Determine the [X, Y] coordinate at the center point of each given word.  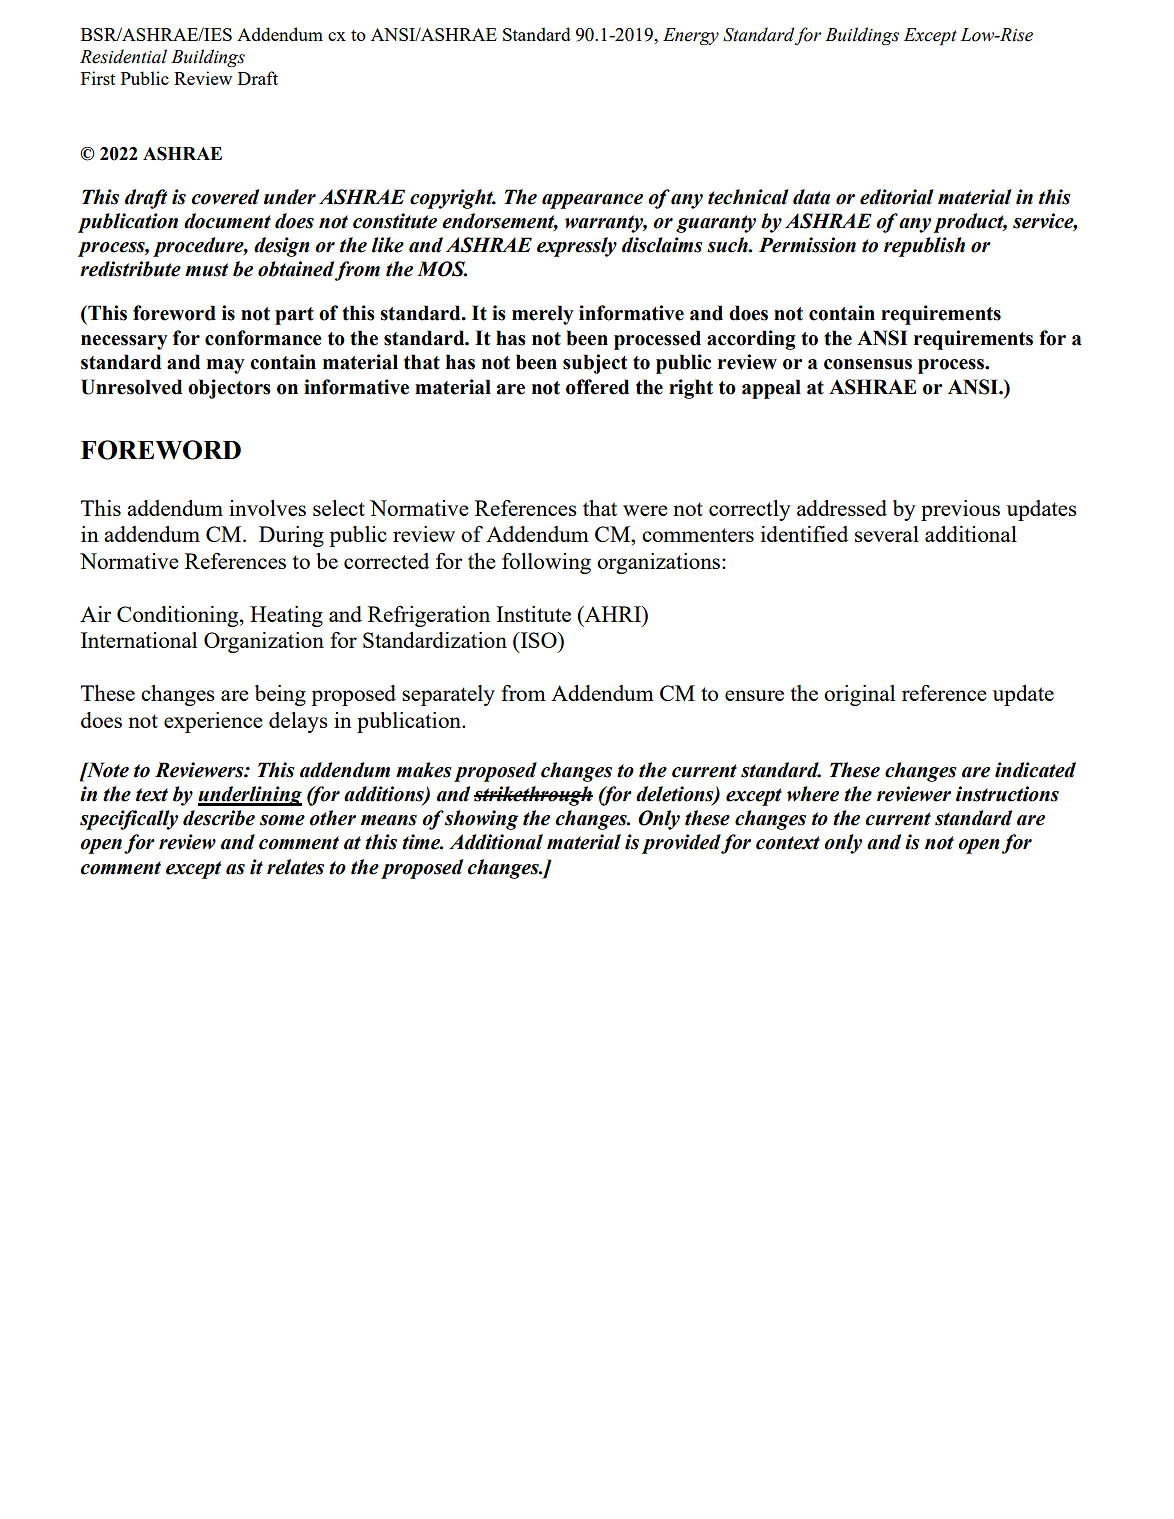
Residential [123, 56]
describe [219, 818]
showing [482, 820]
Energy [691, 36]
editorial [897, 197]
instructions [1007, 794]
